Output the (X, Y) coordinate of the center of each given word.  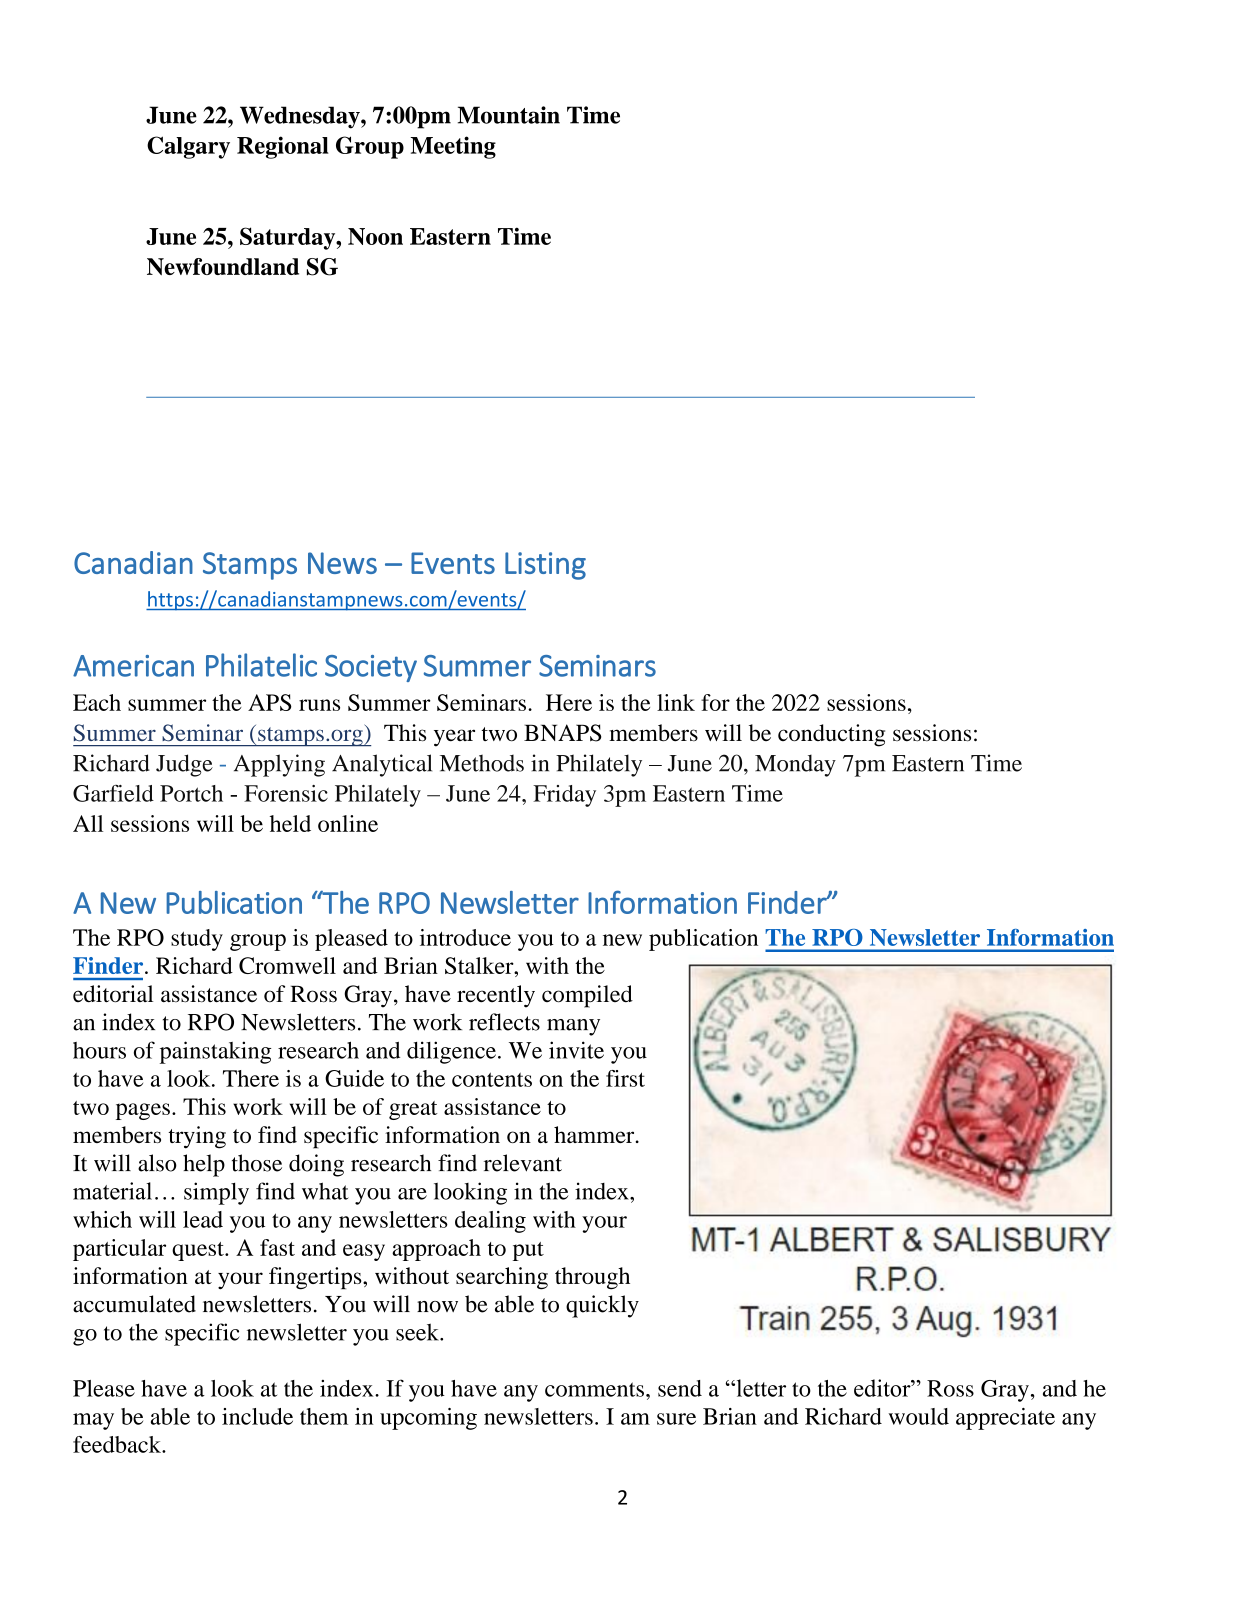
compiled (587, 996)
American (133, 666)
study (197, 940)
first (625, 1078)
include (257, 1416)
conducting (831, 735)
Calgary (188, 147)
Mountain (509, 115)
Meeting (453, 147)
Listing (545, 566)
